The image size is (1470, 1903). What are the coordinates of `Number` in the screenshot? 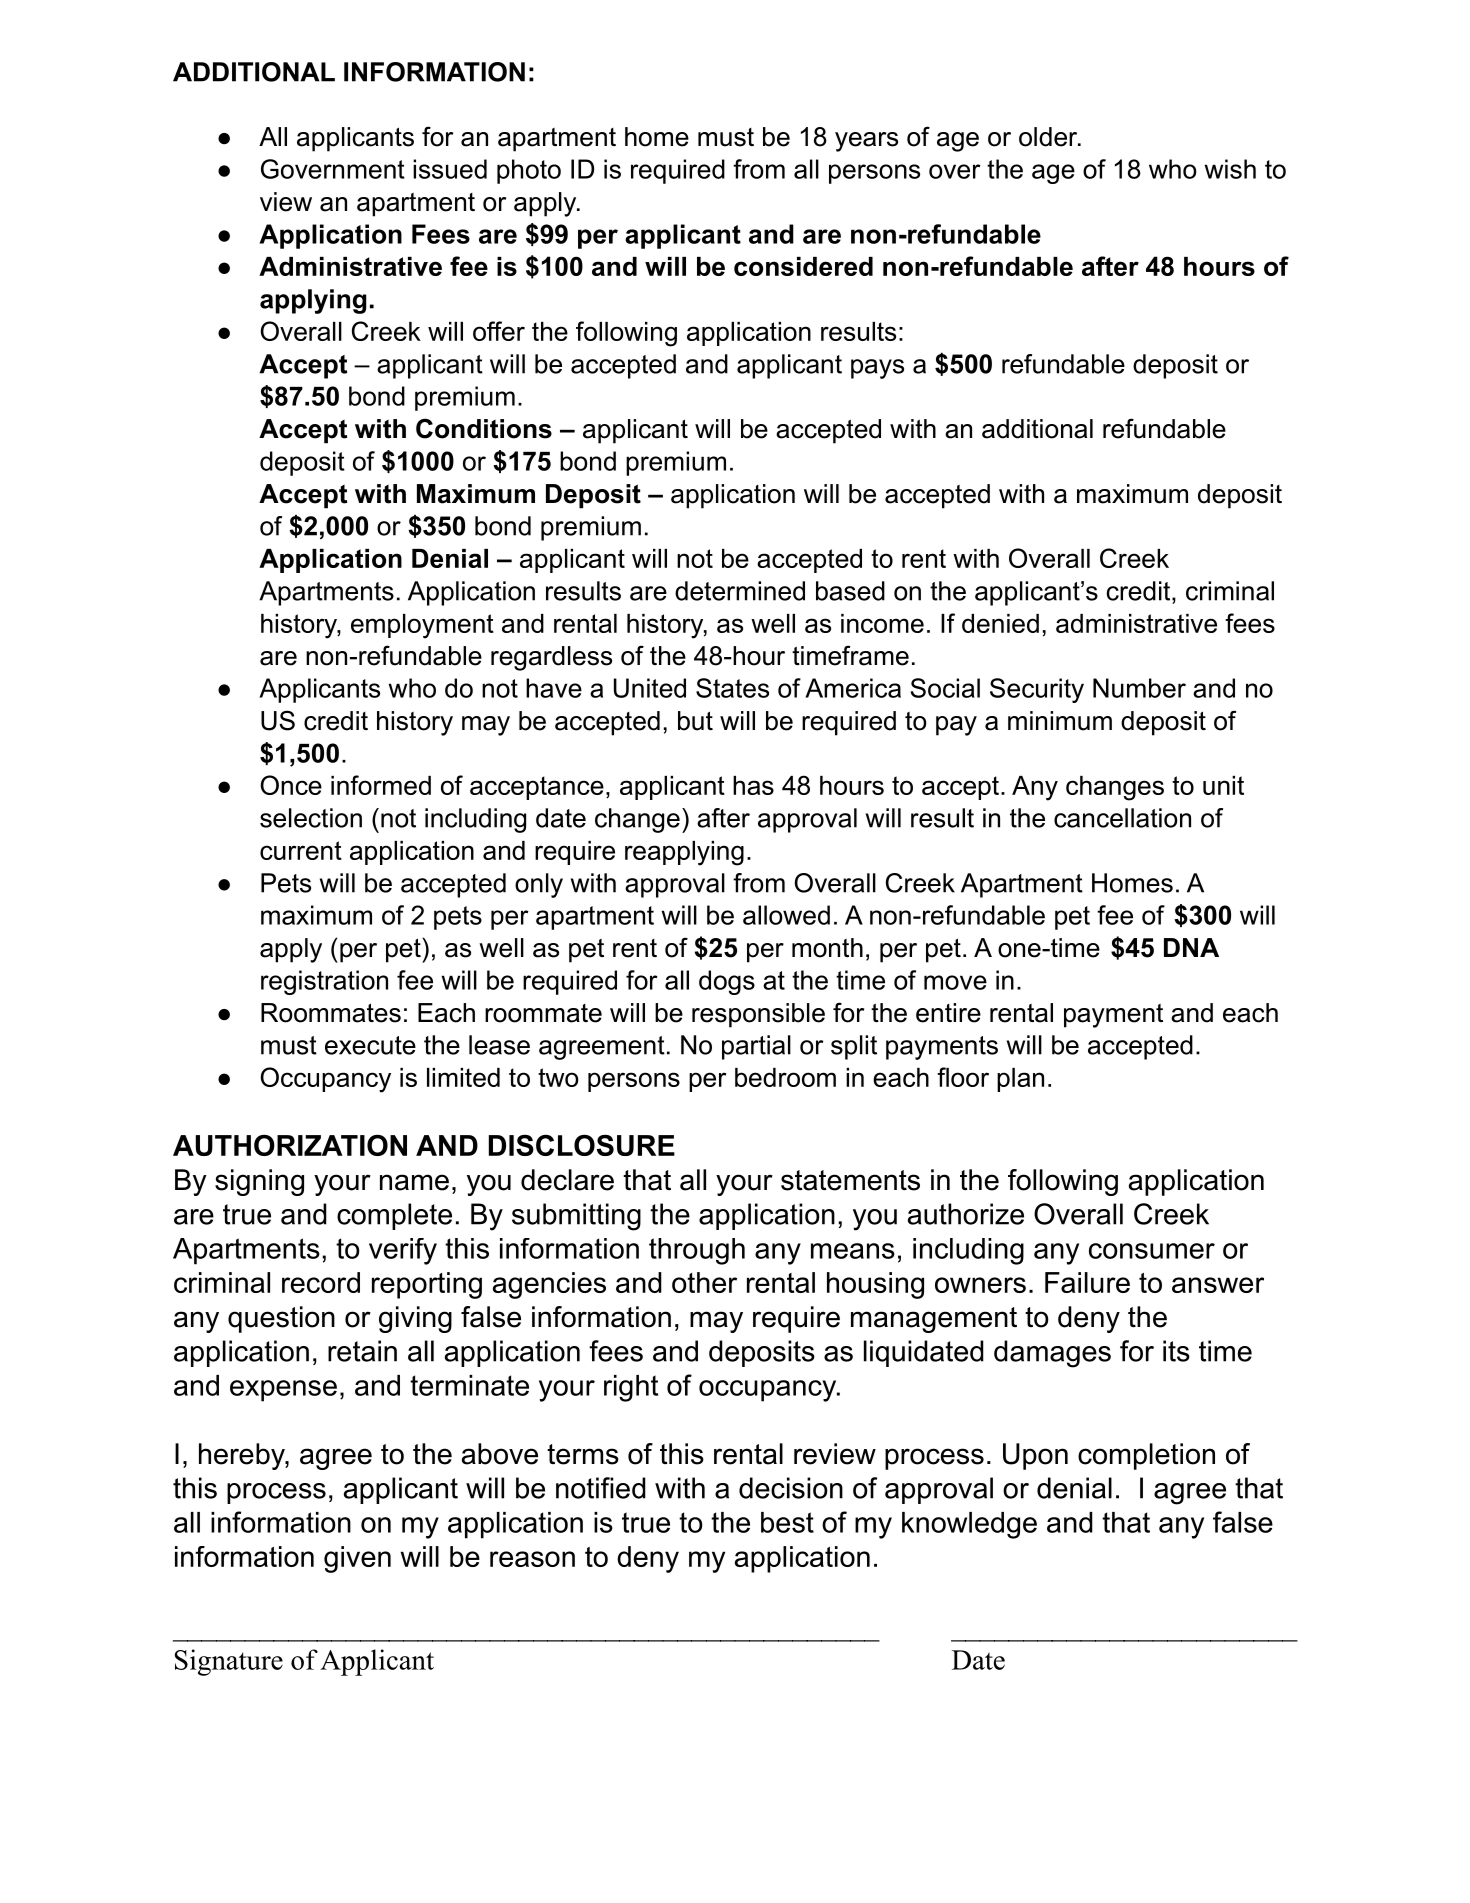 It's located at (1139, 688).
